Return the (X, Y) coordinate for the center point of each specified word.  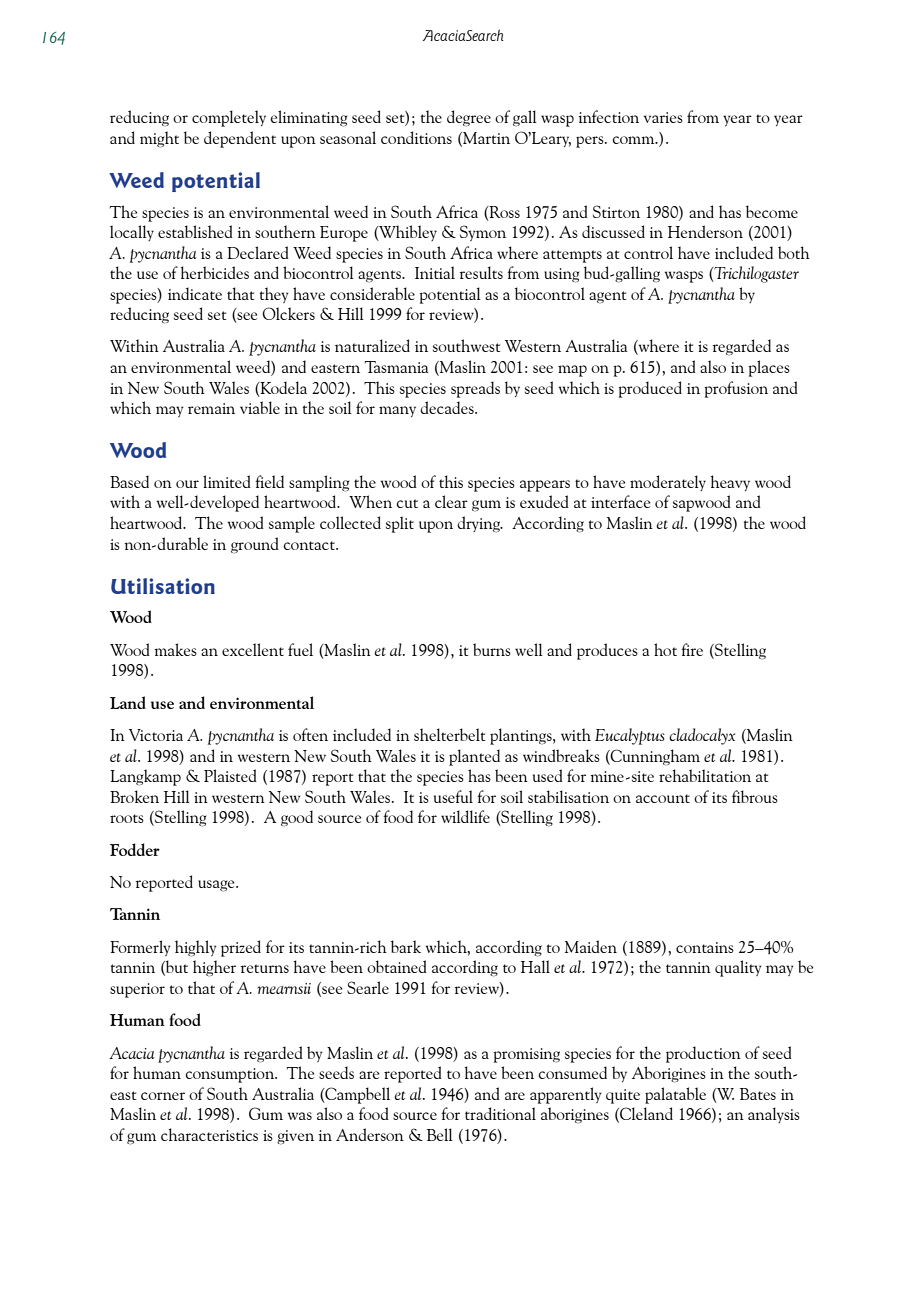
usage (217, 886)
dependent (240, 139)
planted (474, 757)
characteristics (209, 1134)
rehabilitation (705, 775)
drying (479, 524)
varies (663, 117)
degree (469, 118)
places (769, 368)
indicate (195, 293)
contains (705, 947)
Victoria (156, 735)
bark (406, 946)
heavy (730, 483)
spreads (475, 389)
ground (255, 545)
